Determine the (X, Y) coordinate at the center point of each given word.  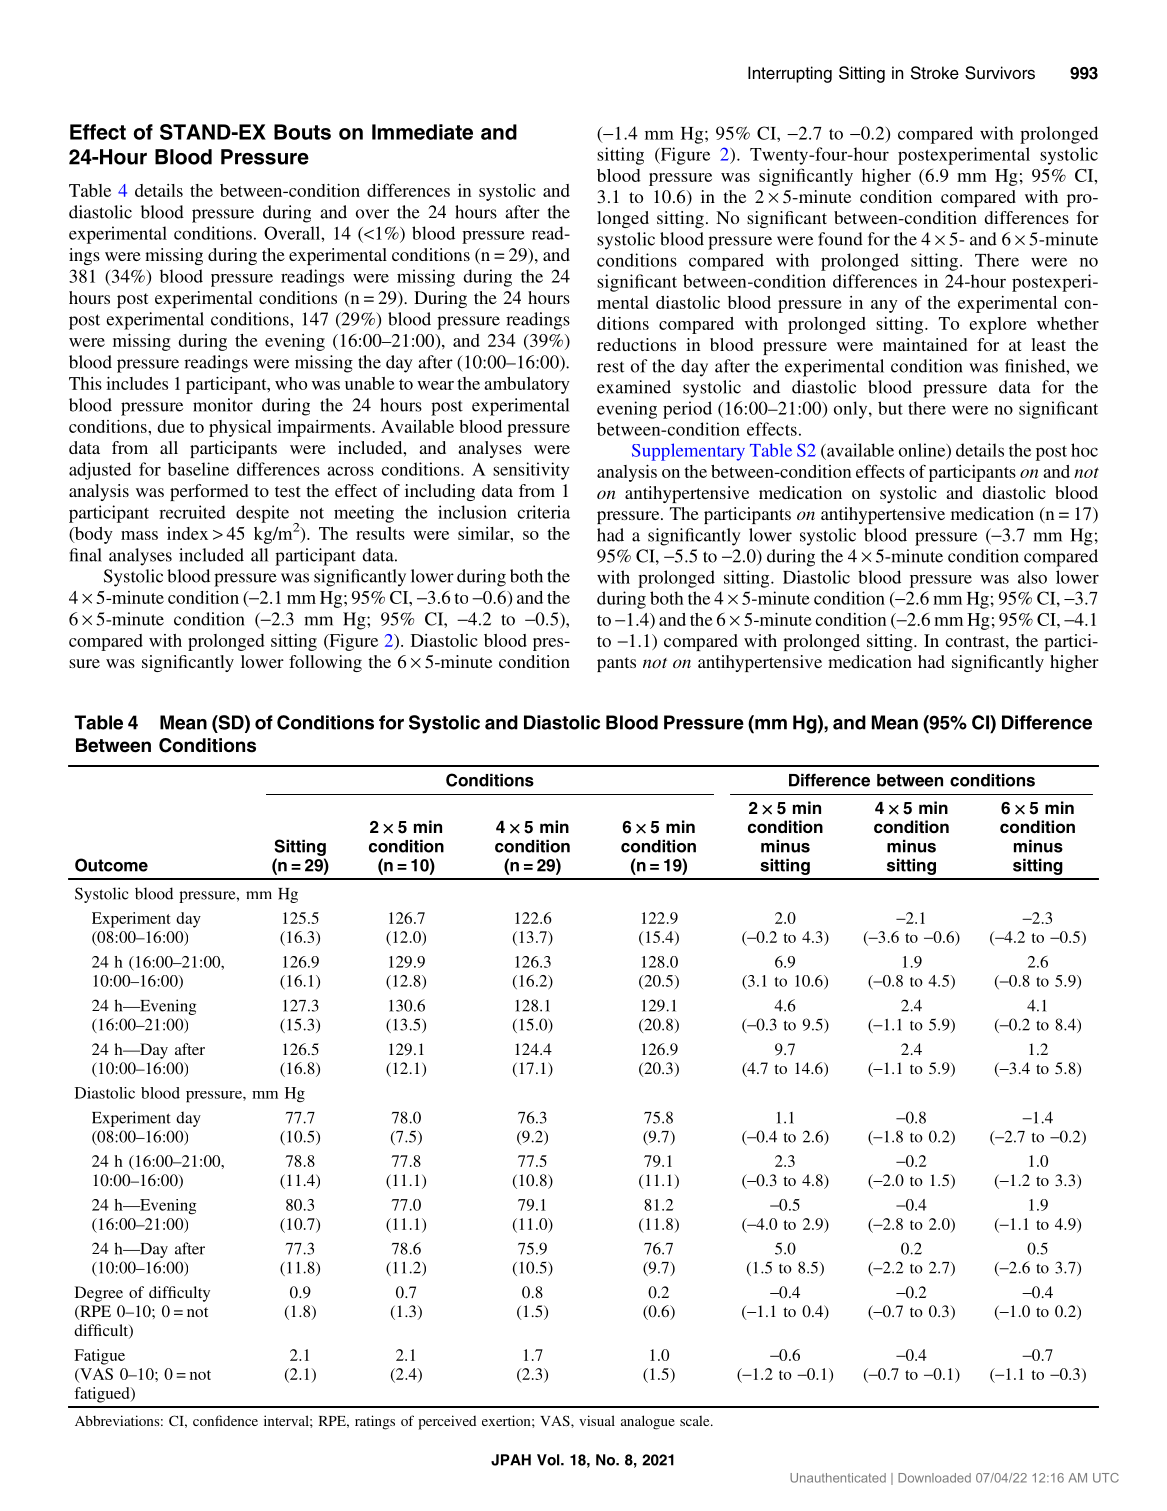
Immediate (422, 132)
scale (696, 1420)
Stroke (935, 73)
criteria (543, 512)
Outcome (111, 865)
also (1032, 577)
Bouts (302, 132)
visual (597, 1420)
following (325, 663)
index (187, 533)
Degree (99, 1294)
